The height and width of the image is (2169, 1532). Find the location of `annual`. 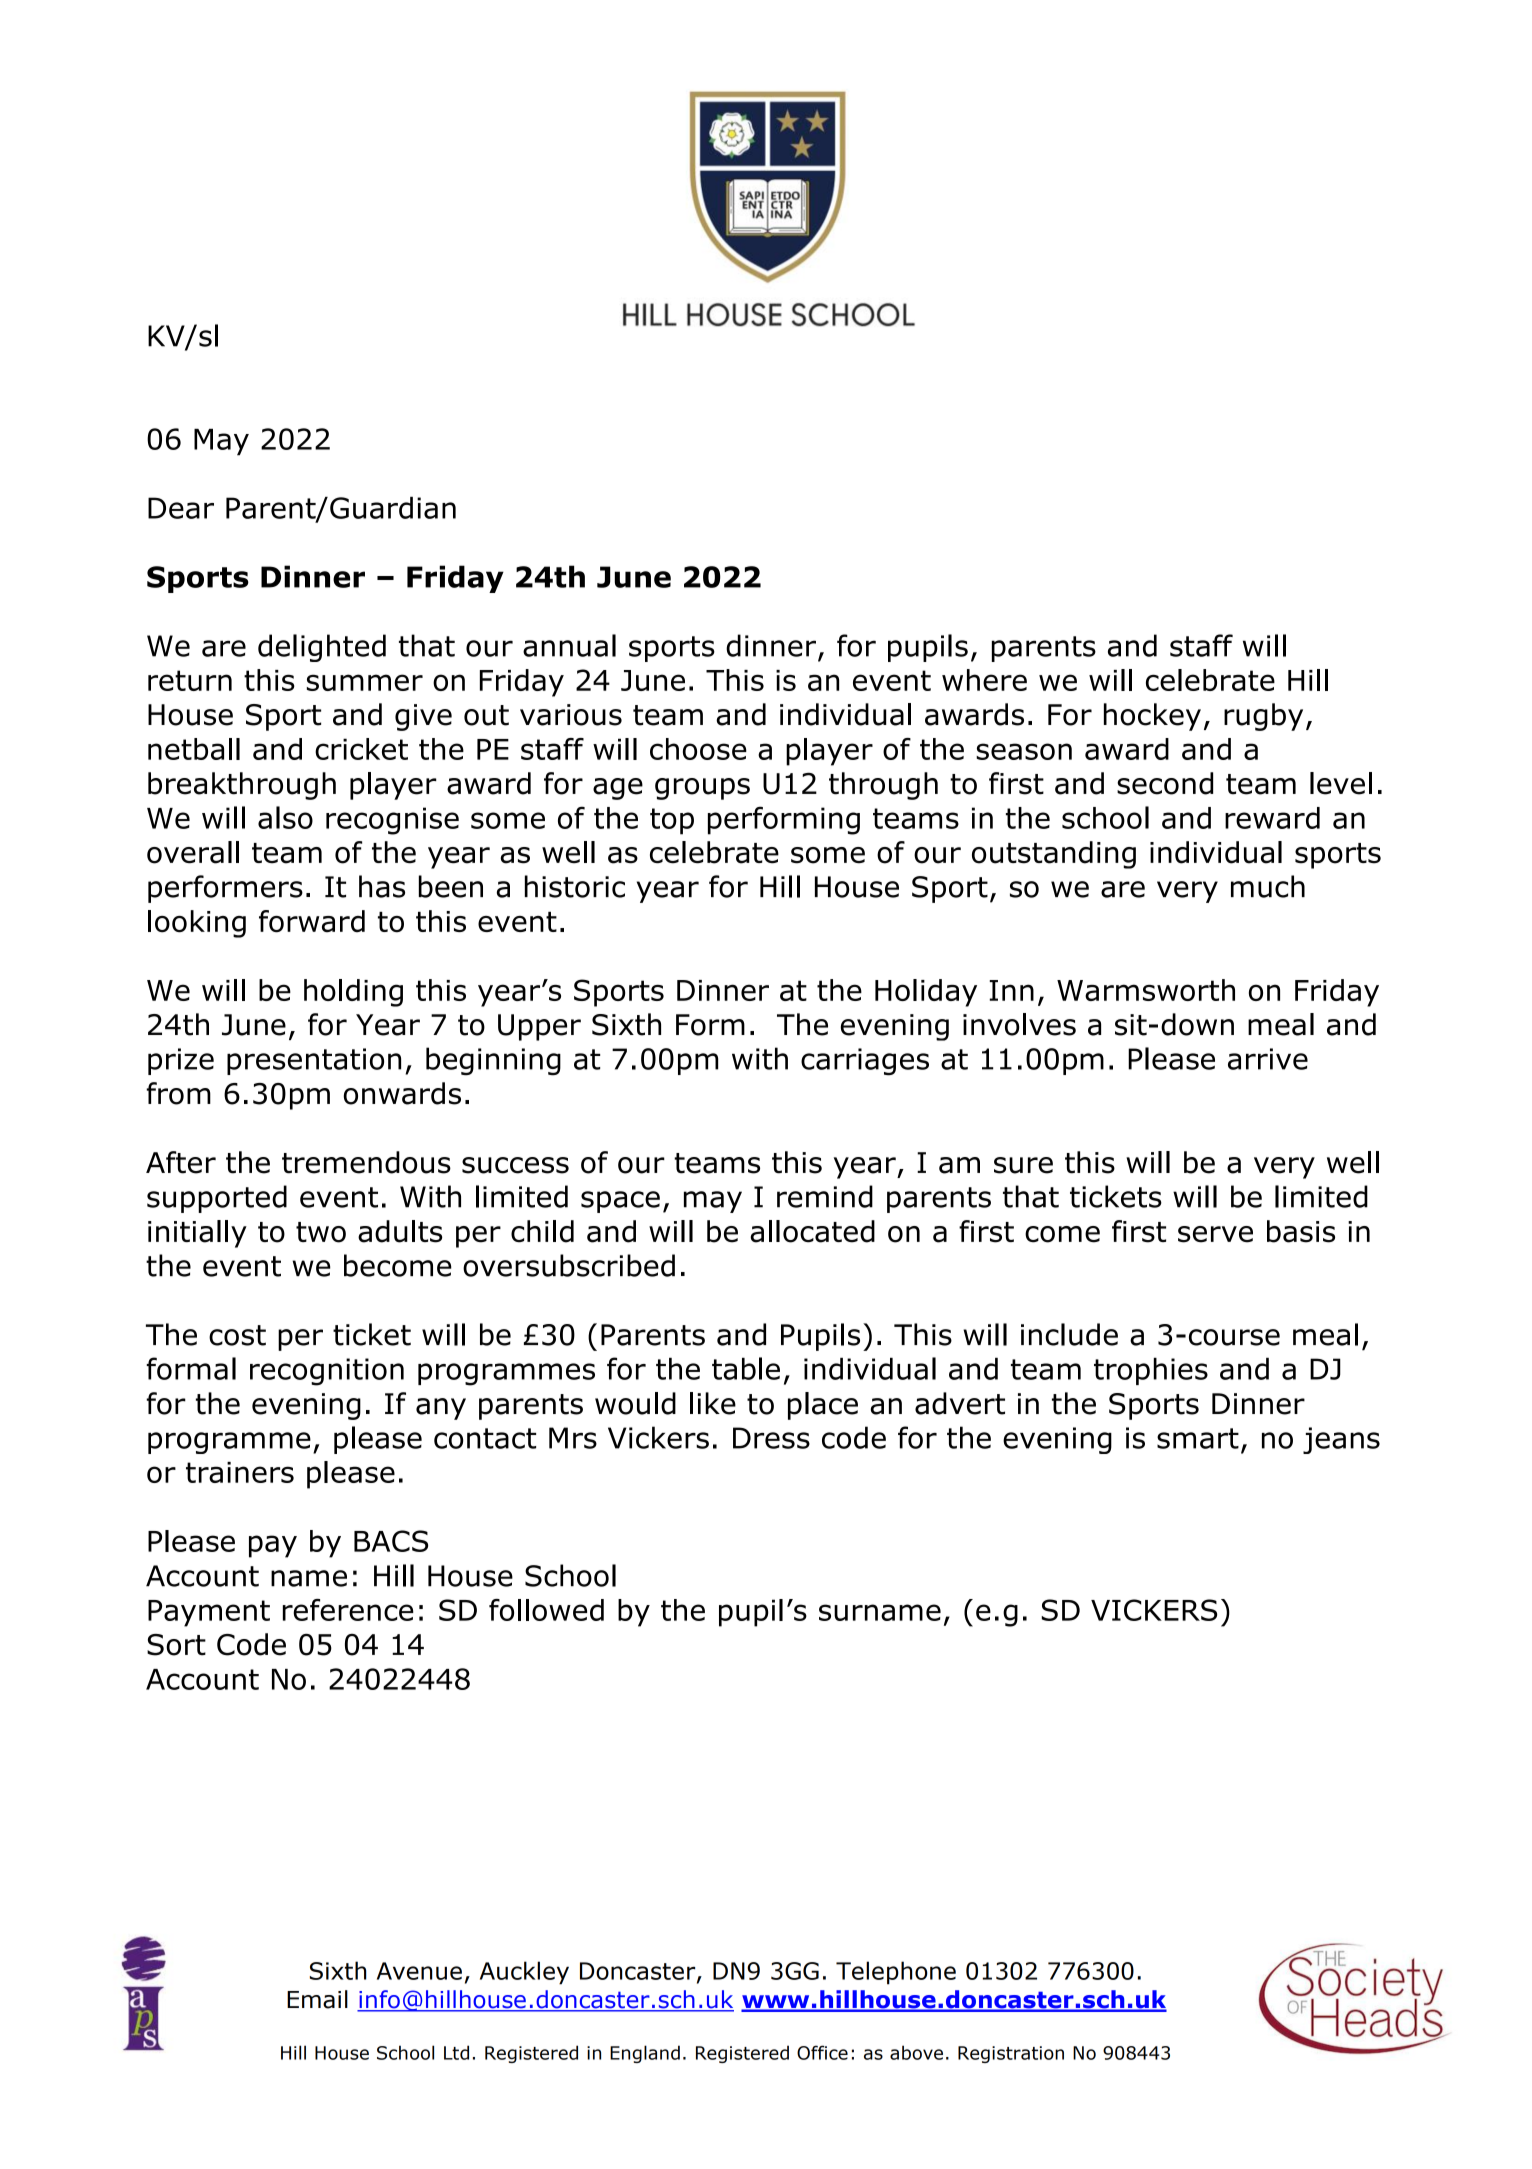

annual is located at coordinates (569, 645).
